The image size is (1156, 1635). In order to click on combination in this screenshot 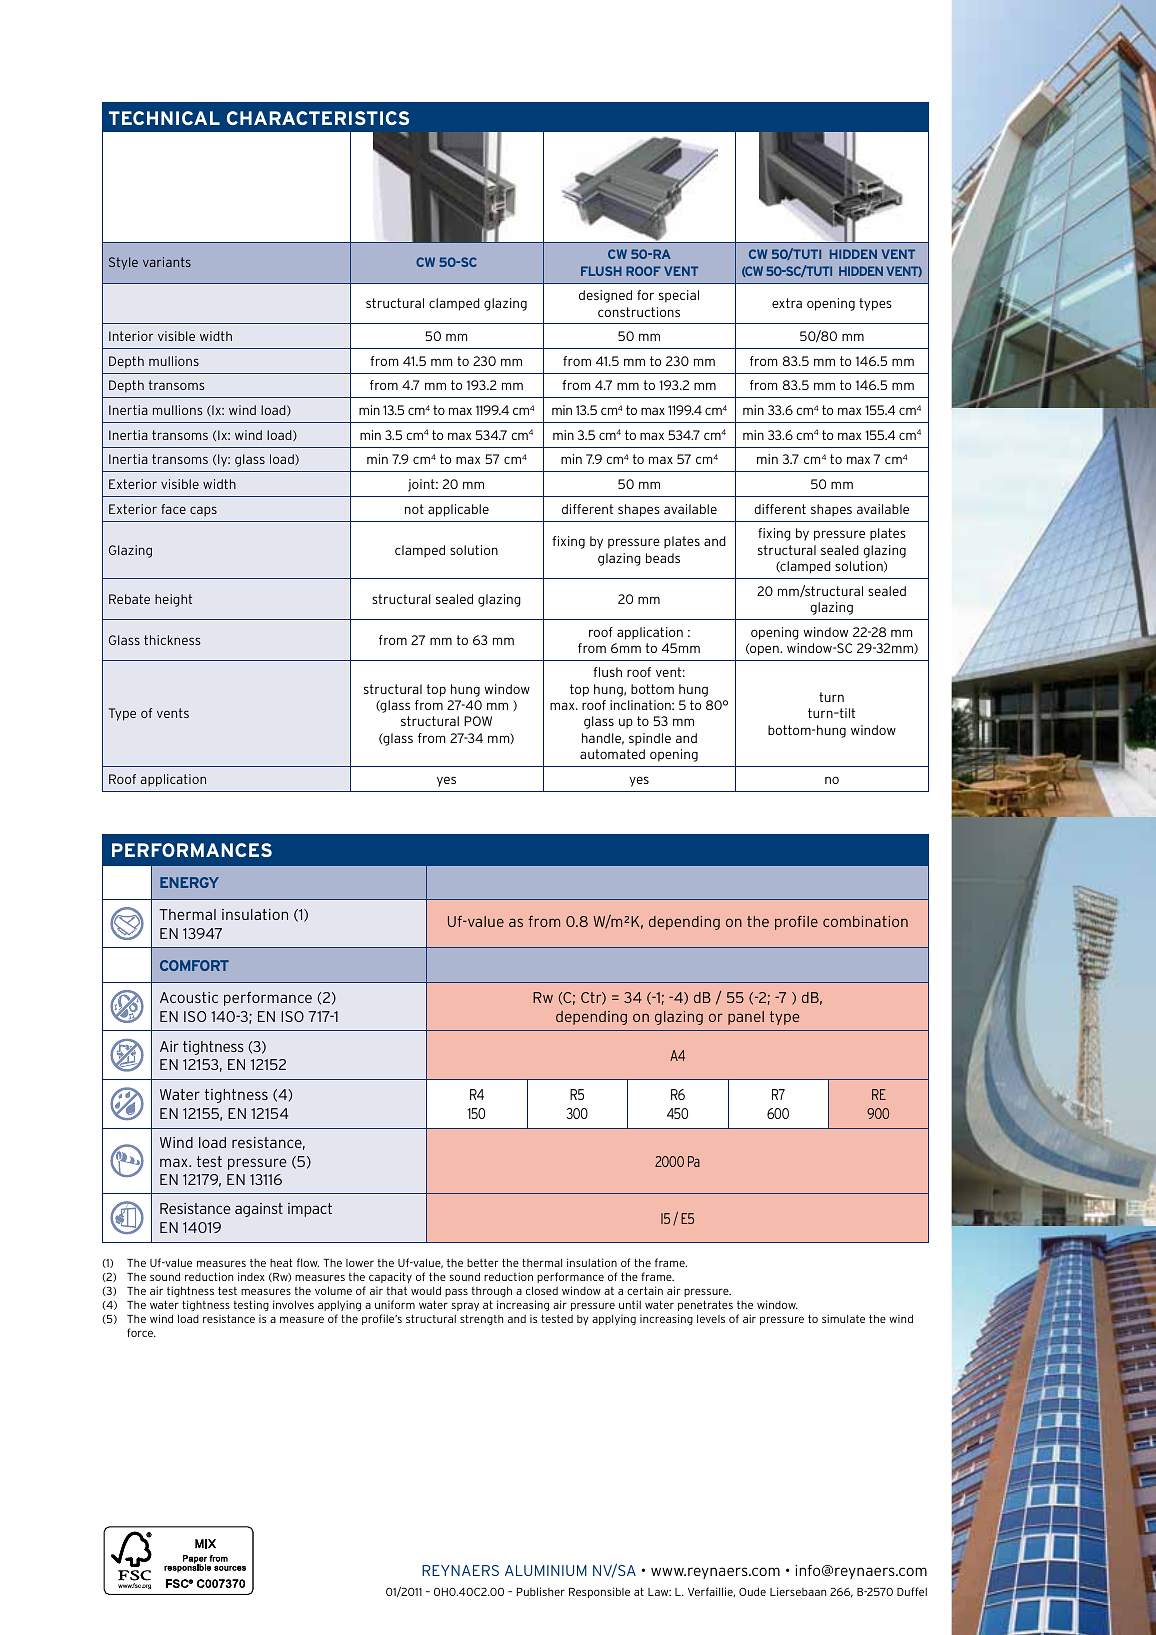, I will do `click(865, 921)`.
